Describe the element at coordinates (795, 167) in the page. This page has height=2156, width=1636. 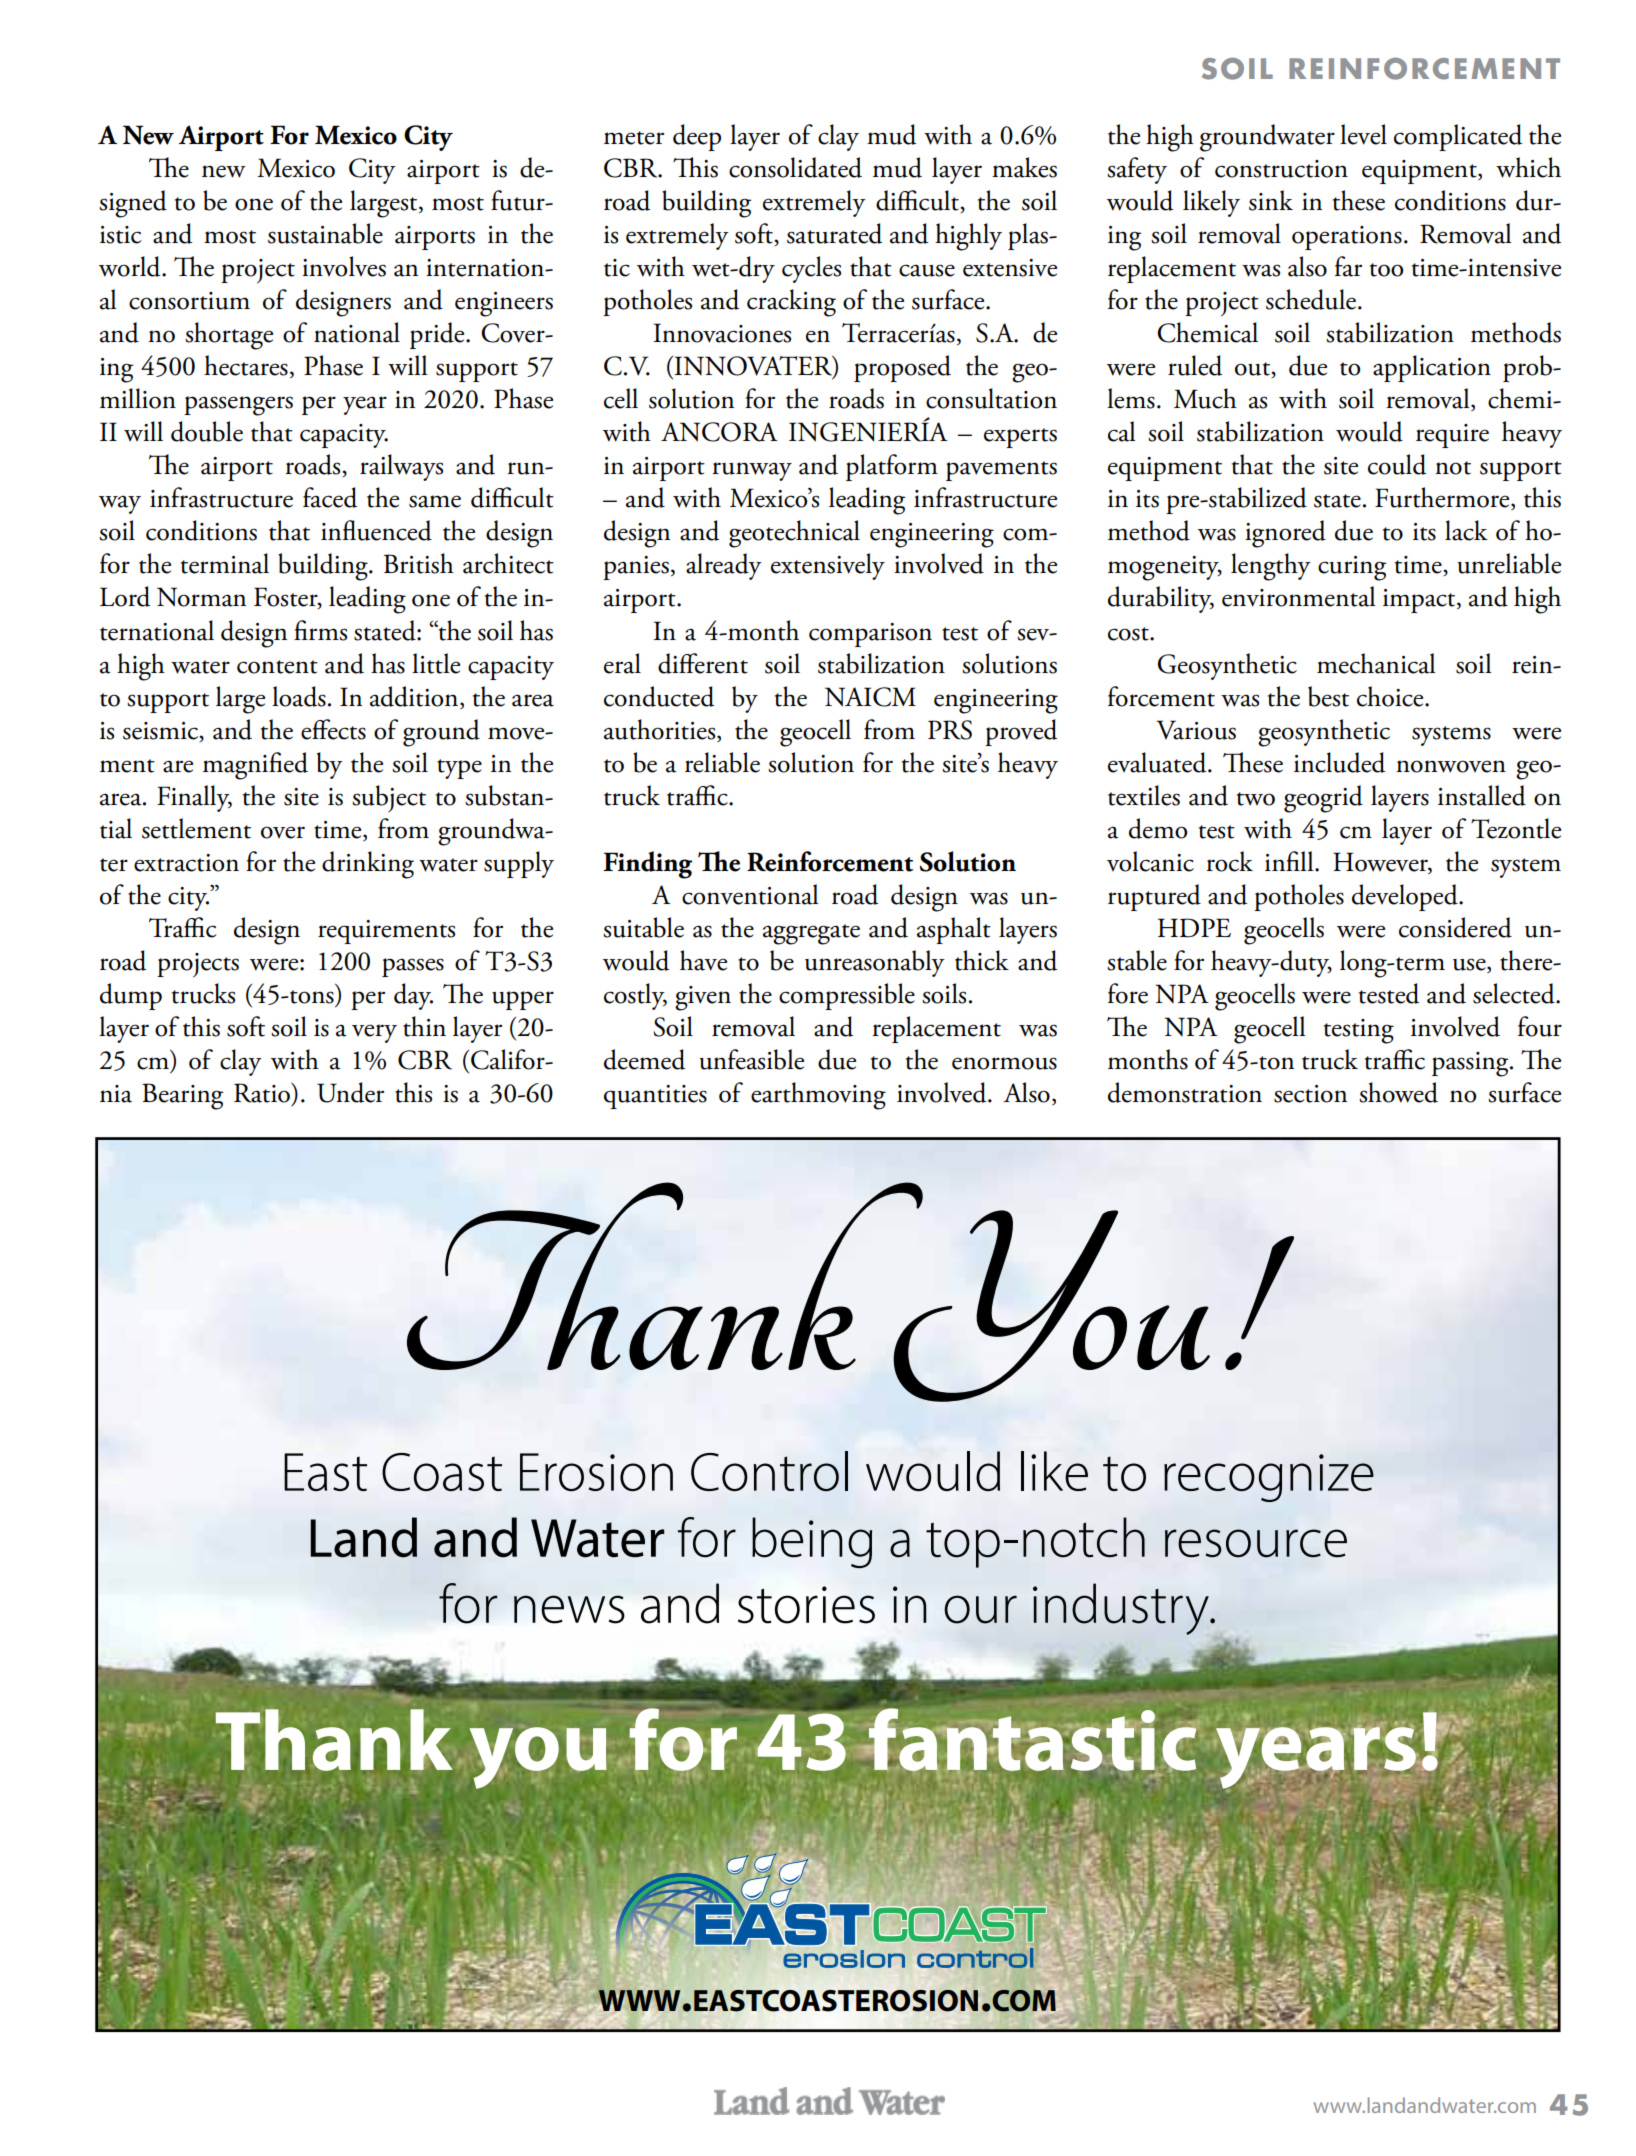
I see `consolidated` at that location.
